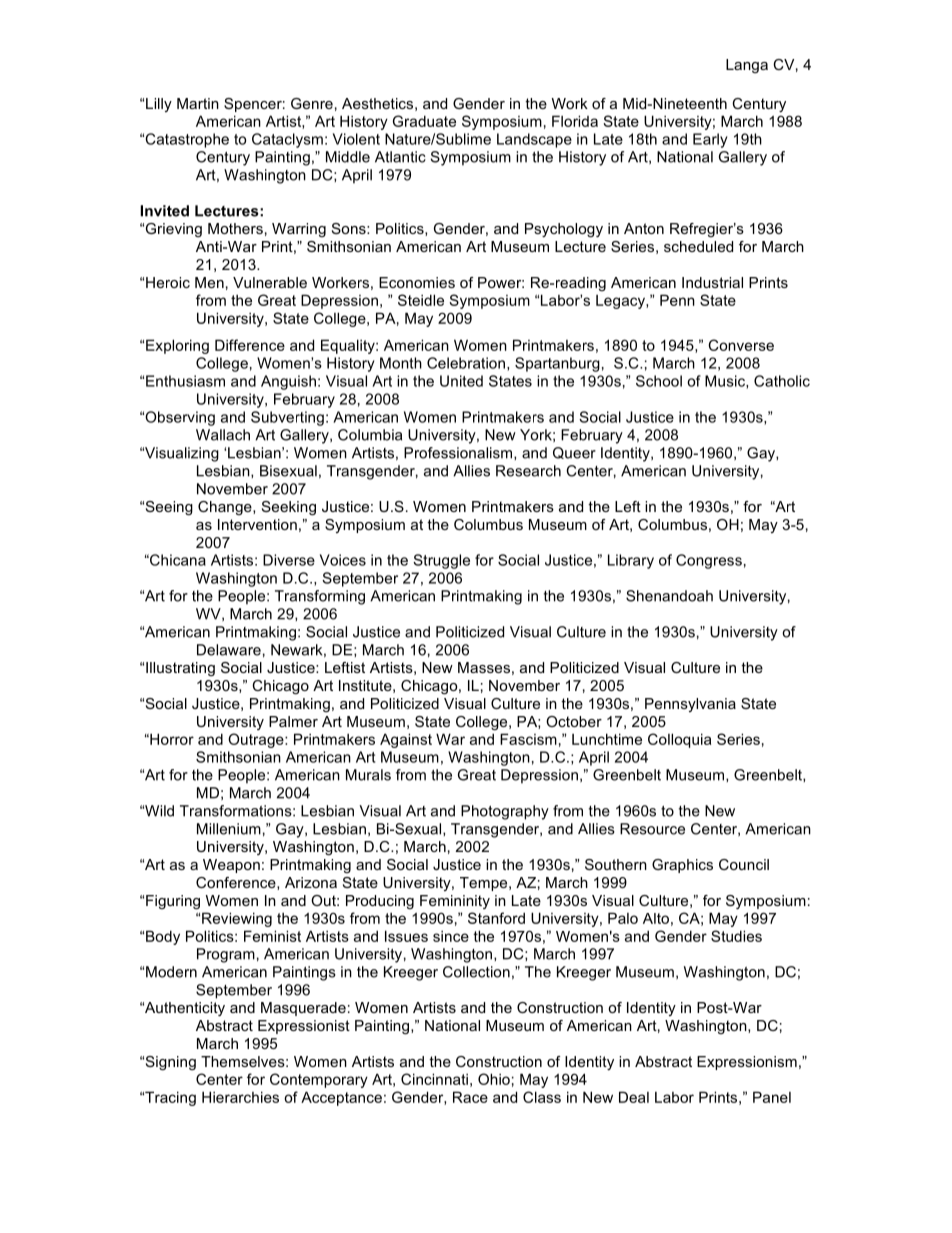  Describe the element at coordinates (710, 140) in the screenshot. I see `Early` at that location.
